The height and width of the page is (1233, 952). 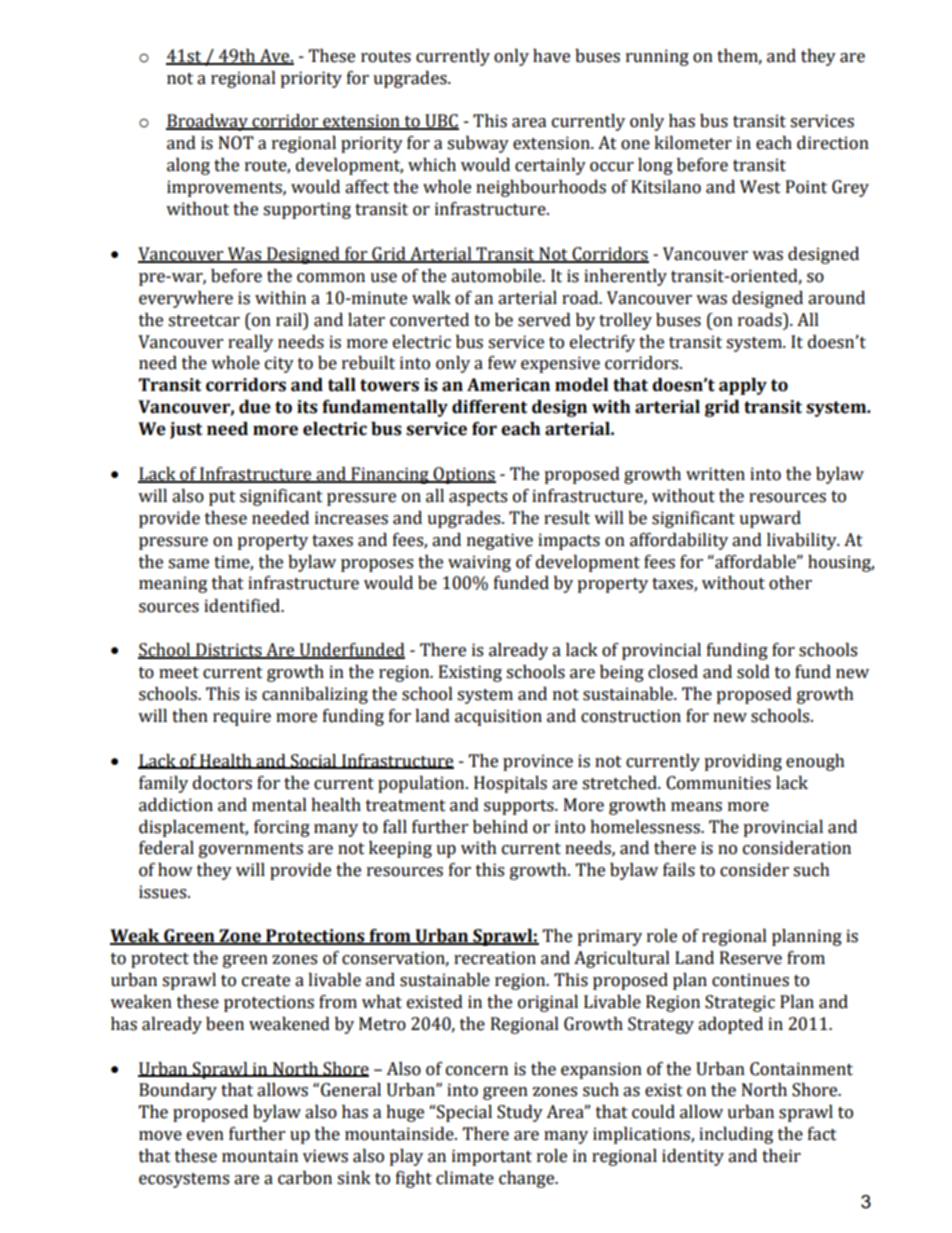 I want to click on have, so click(x=551, y=56).
